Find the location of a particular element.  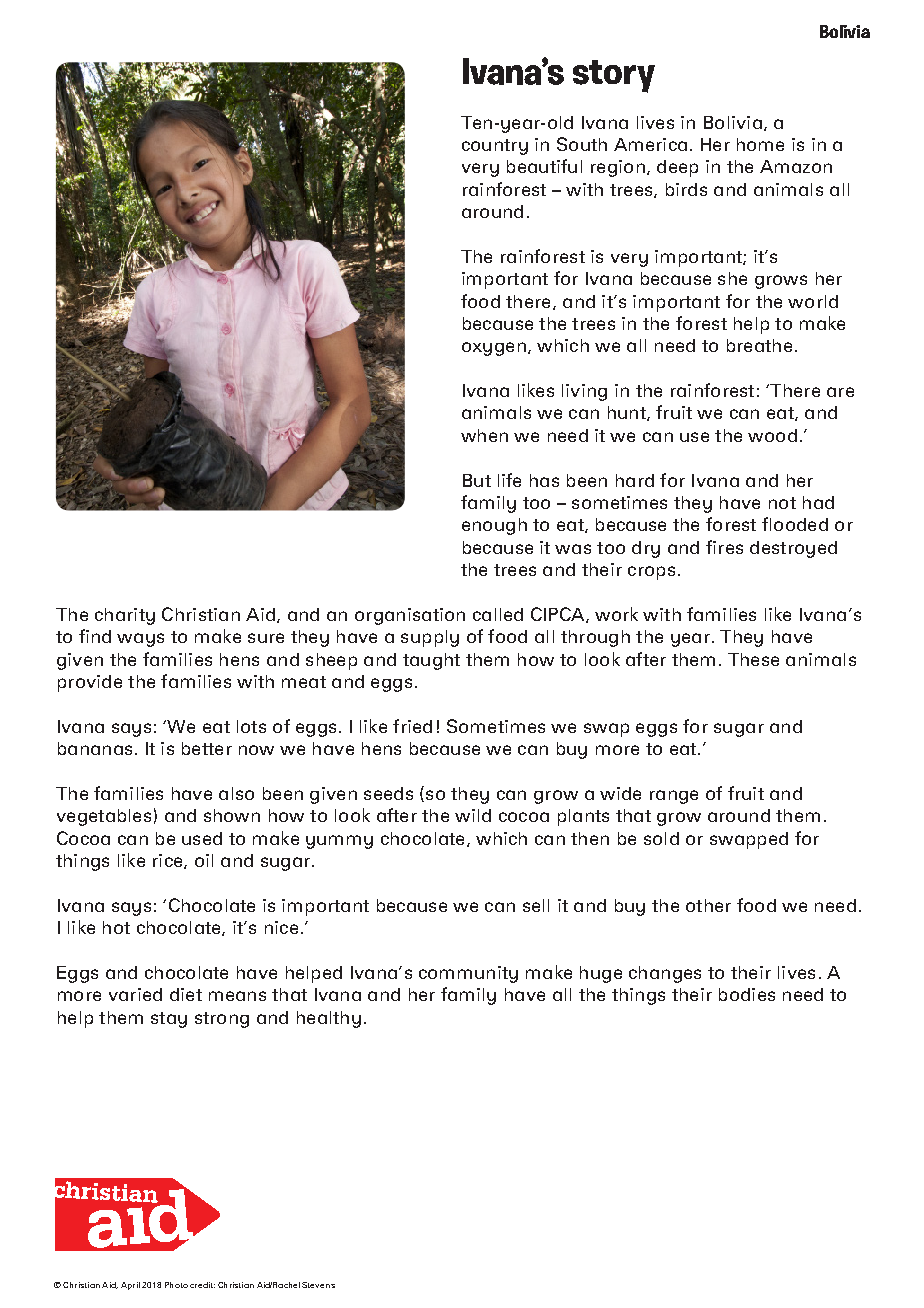

beautiful is located at coordinates (544, 166).
